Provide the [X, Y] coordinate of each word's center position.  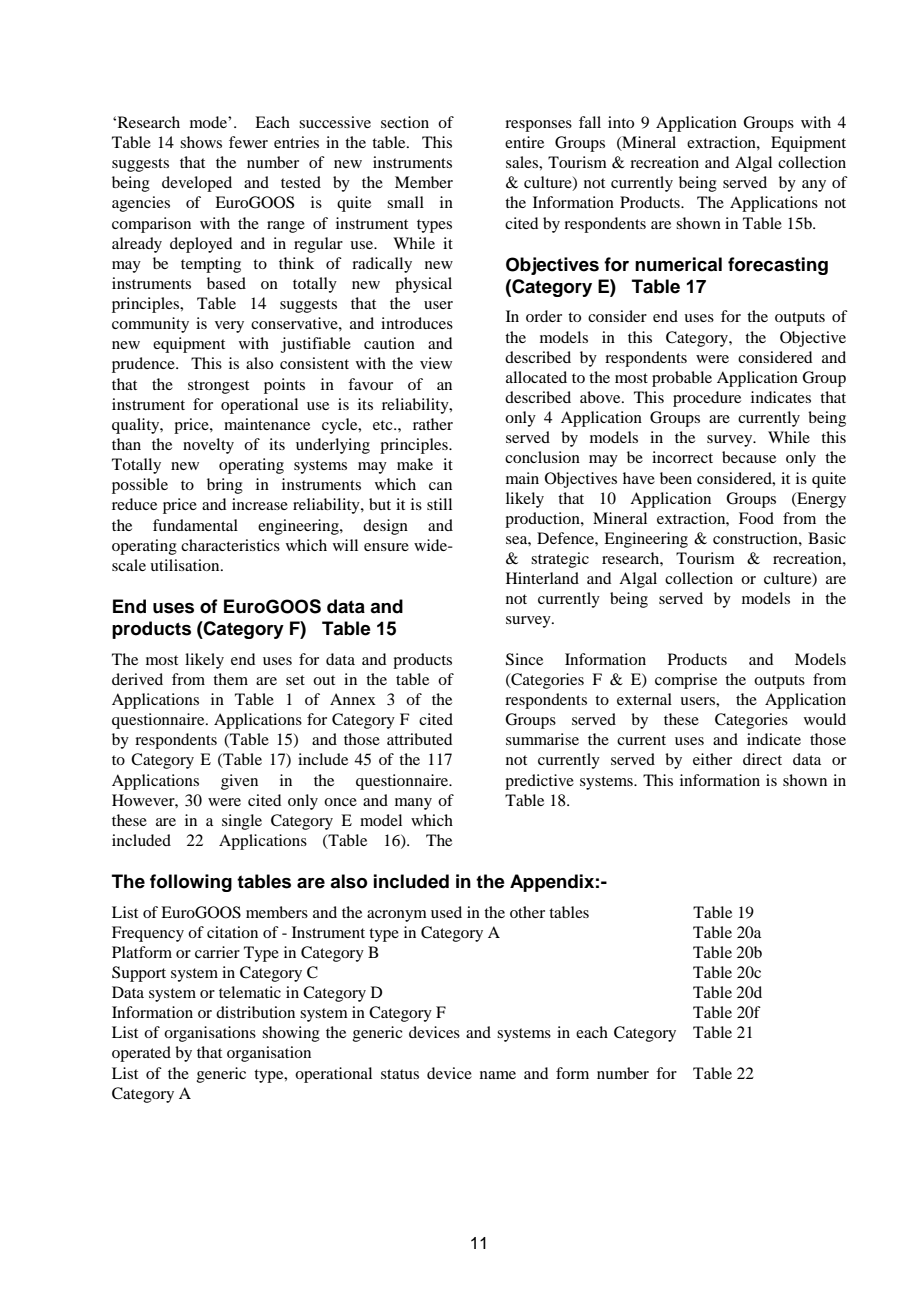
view [436, 363]
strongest [218, 387]
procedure [707, 399]
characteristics [230, 545]
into [621, 122]
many [413, 804]
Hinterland [542, 578]
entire [524, 142]
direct [762, 759]
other [527, 912]
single [242, 822]
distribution [255, 1012]
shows [201, 142]
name [498, 1075]
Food [756, 518]
